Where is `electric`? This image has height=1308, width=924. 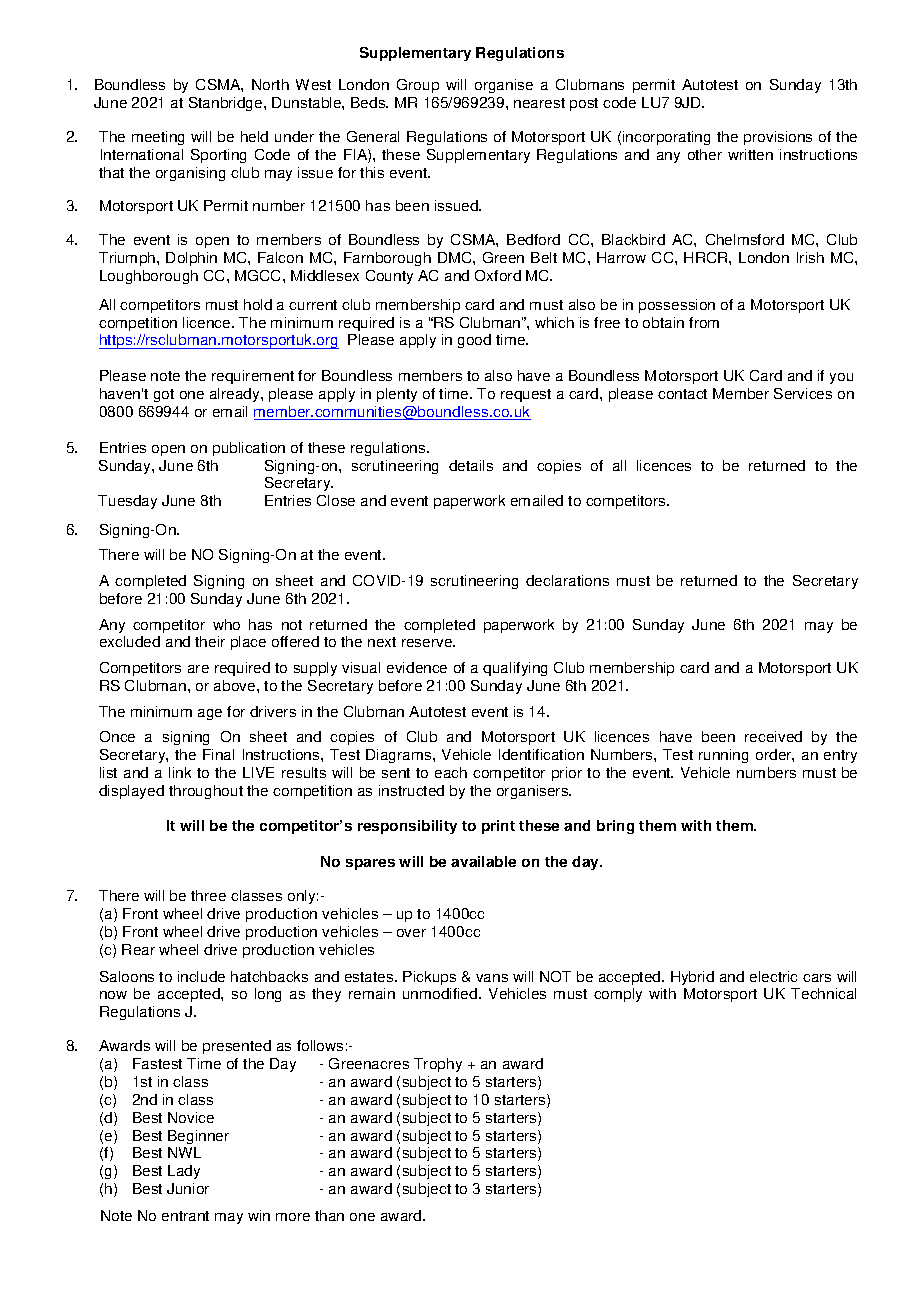 electric is located at coordinates (773, 976).
